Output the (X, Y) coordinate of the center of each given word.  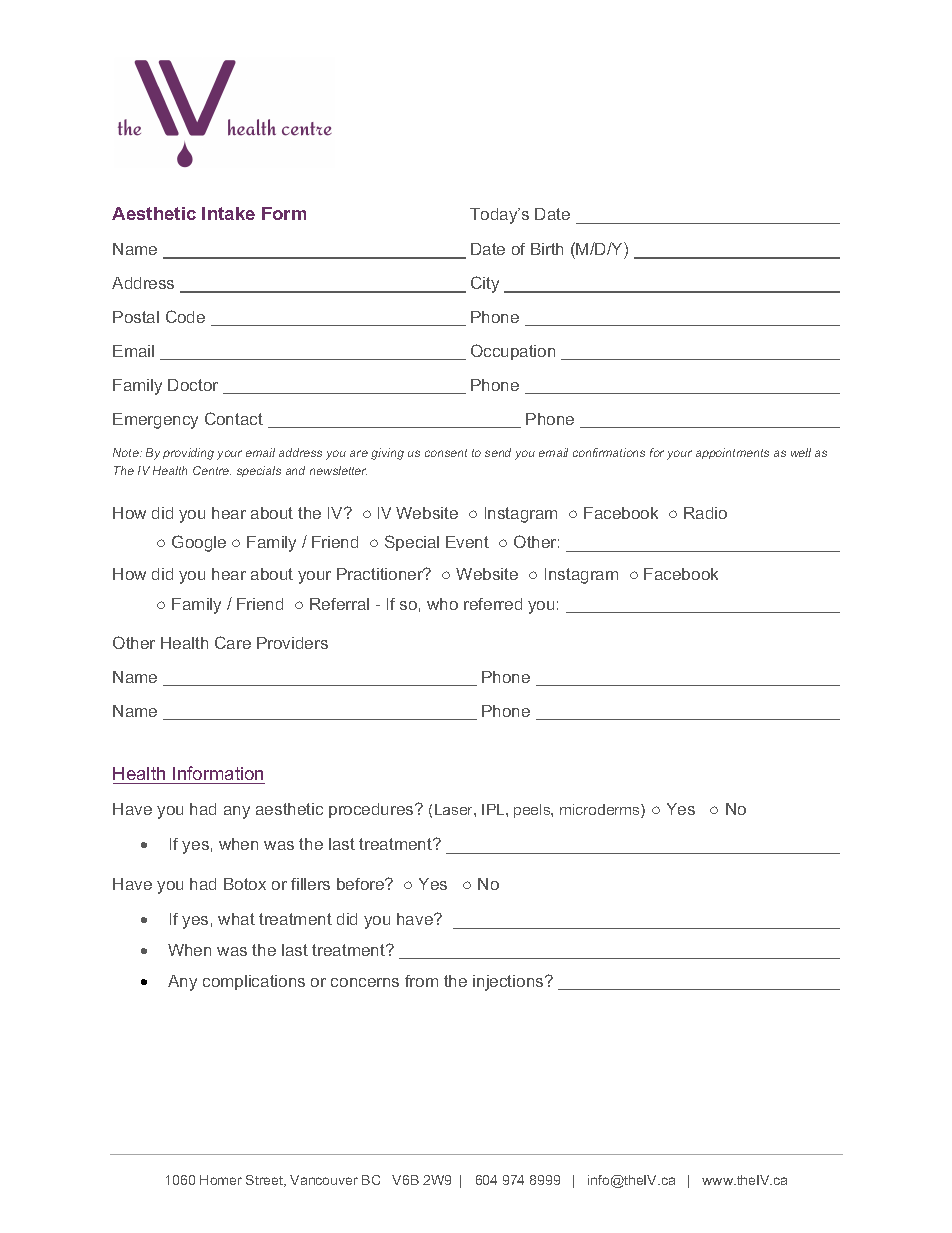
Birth (547, 249)
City (485, 284)
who (442, 604)
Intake (228, 213)
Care (233, 642)
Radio (705, 513)
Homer (221, 1180)
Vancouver (324, 1180)
